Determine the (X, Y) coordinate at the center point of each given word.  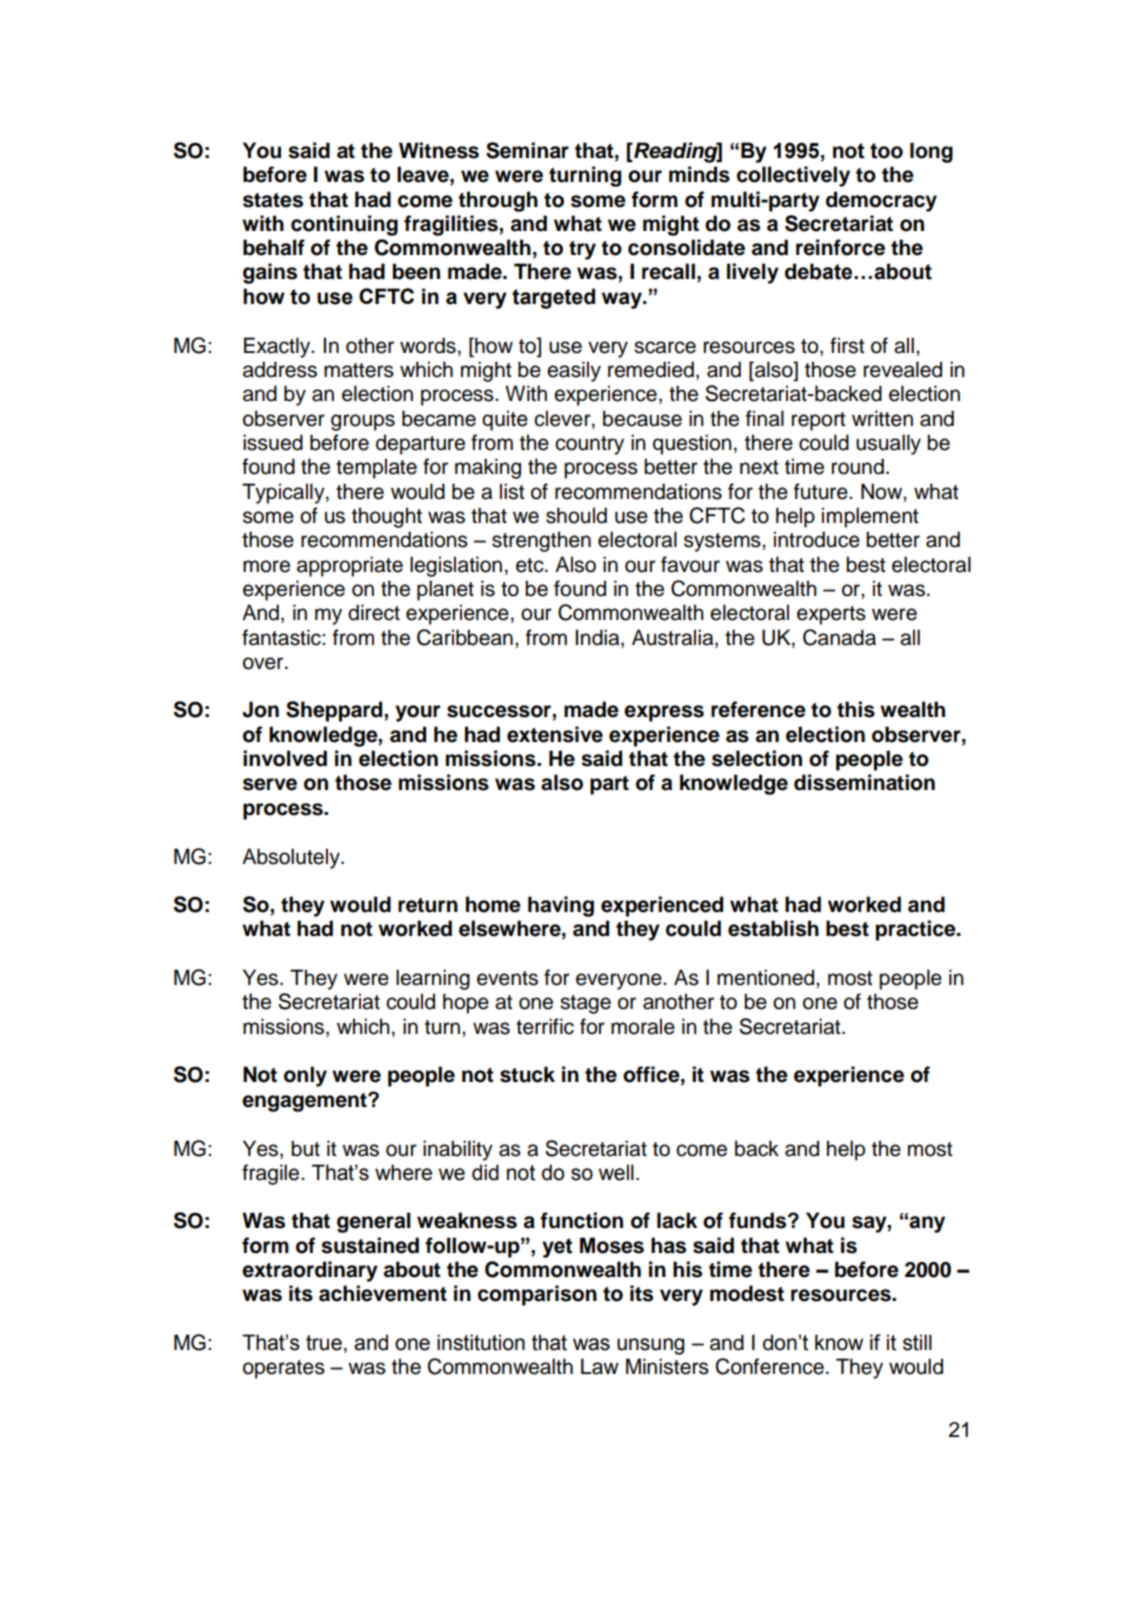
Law (600, 1366)
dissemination (864, 782)
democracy (881, 201)
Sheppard (335, 711)
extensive (555, 734)
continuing (344, 225)
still (917, 1342)
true (324, 1343)
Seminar (527, 150)
